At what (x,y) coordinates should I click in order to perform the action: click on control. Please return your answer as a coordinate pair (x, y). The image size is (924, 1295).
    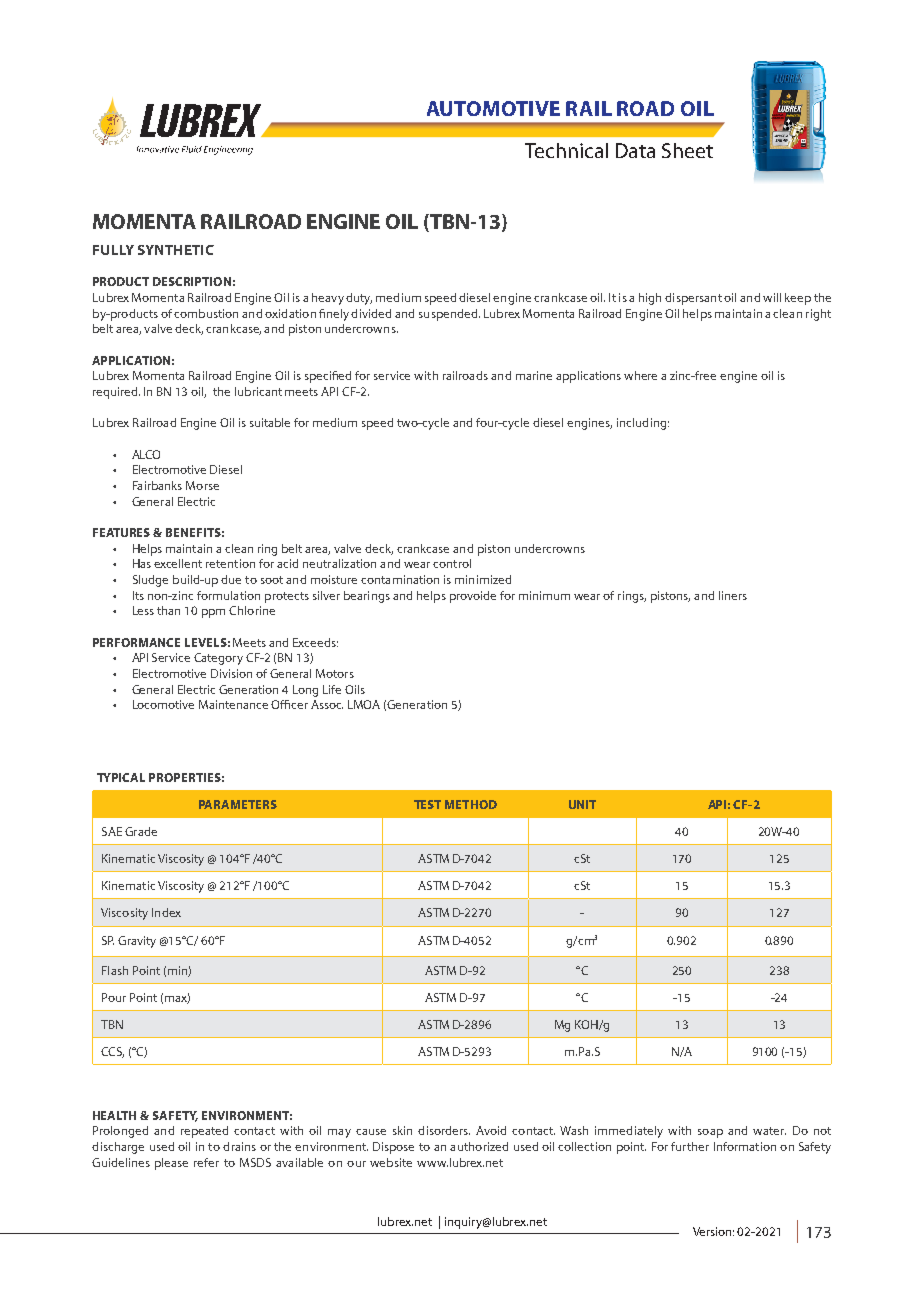
    Looking at the image, I should click on (452, 563).
